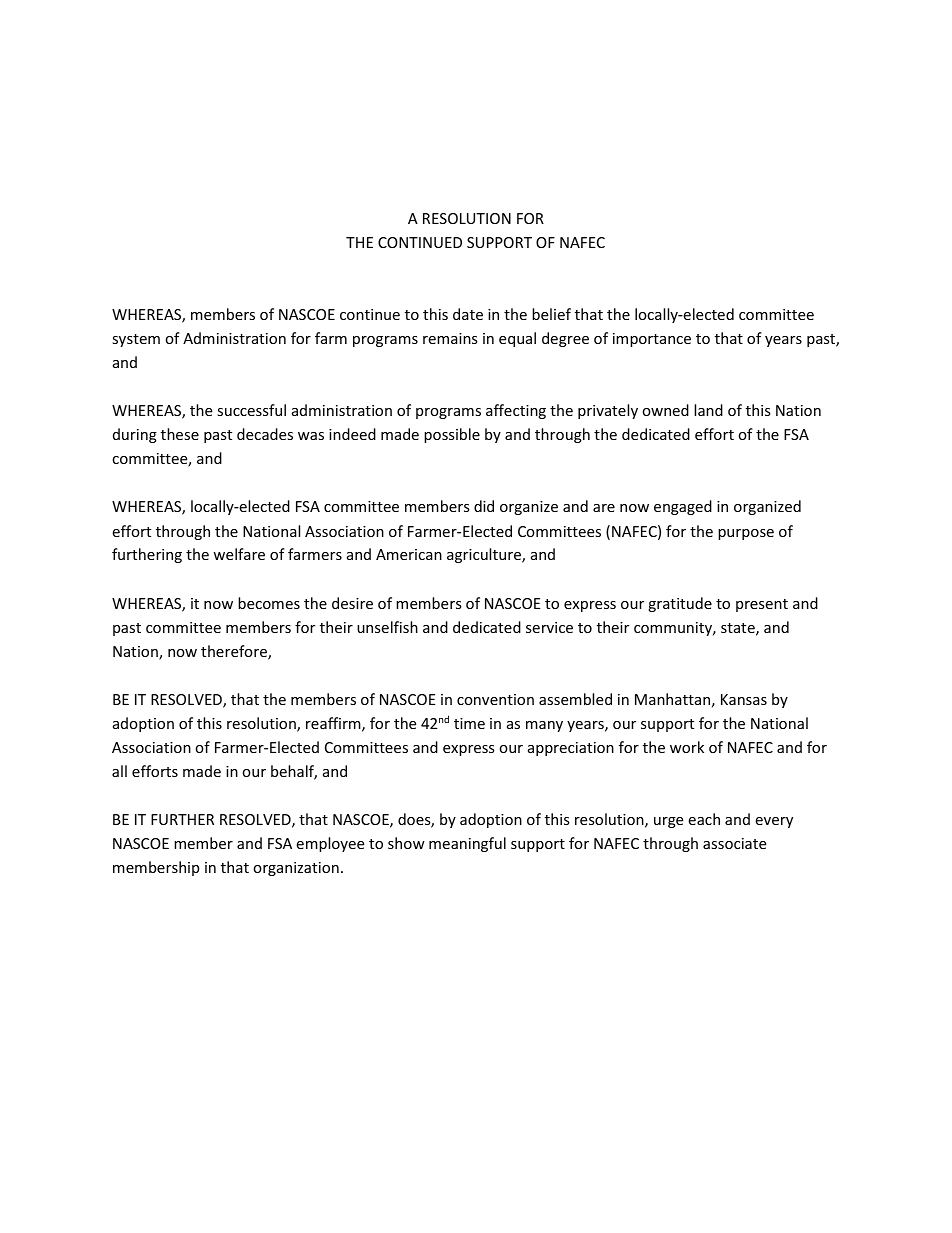  What do you see at coordinates (469, 723) in the screenshot?
I see `time` at bounding box center [469, 723].
